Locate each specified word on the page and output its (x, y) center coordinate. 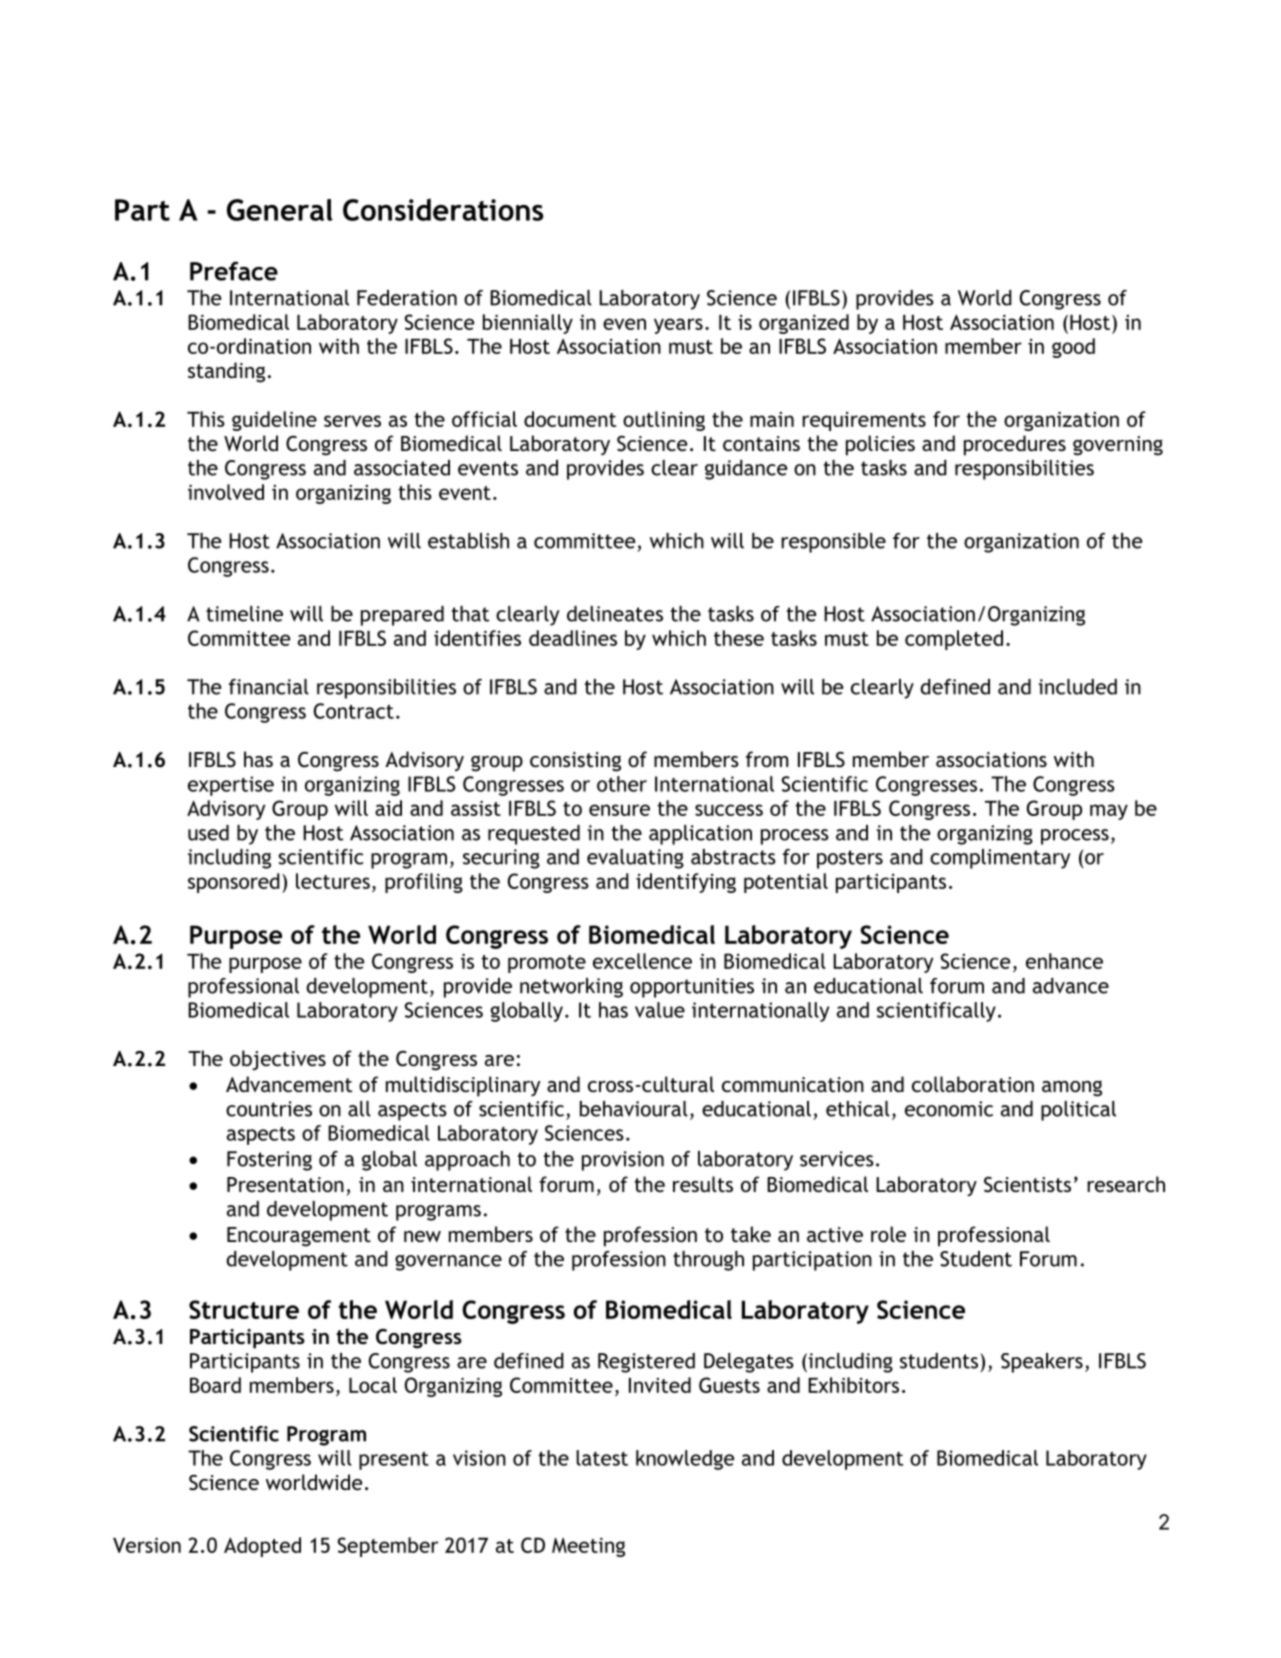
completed (954, 640)
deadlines (573, 638)
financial (269, 687)
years (678, 326)
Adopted (262, 1547)
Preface (234, 271)
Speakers (1042, 1363)
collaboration (973, 1084)
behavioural (634, 1109)
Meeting (588, 1547)
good (1073, 348)
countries (269, 1109)
